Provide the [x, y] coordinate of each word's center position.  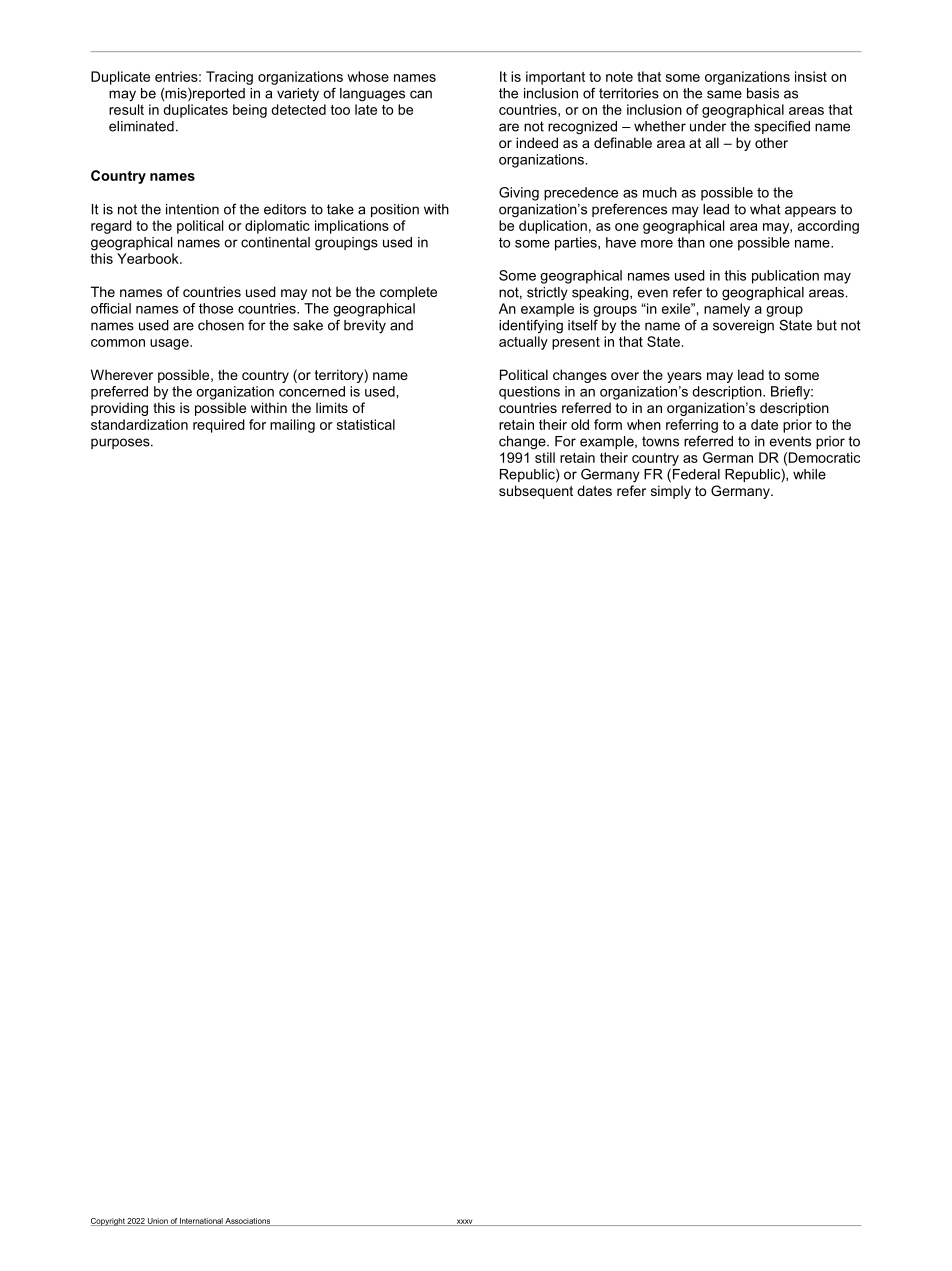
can [421, 94]
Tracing [229, 78]
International [201, 1222]
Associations [248, 1222]
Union [158, 1222]
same [724, 94]
